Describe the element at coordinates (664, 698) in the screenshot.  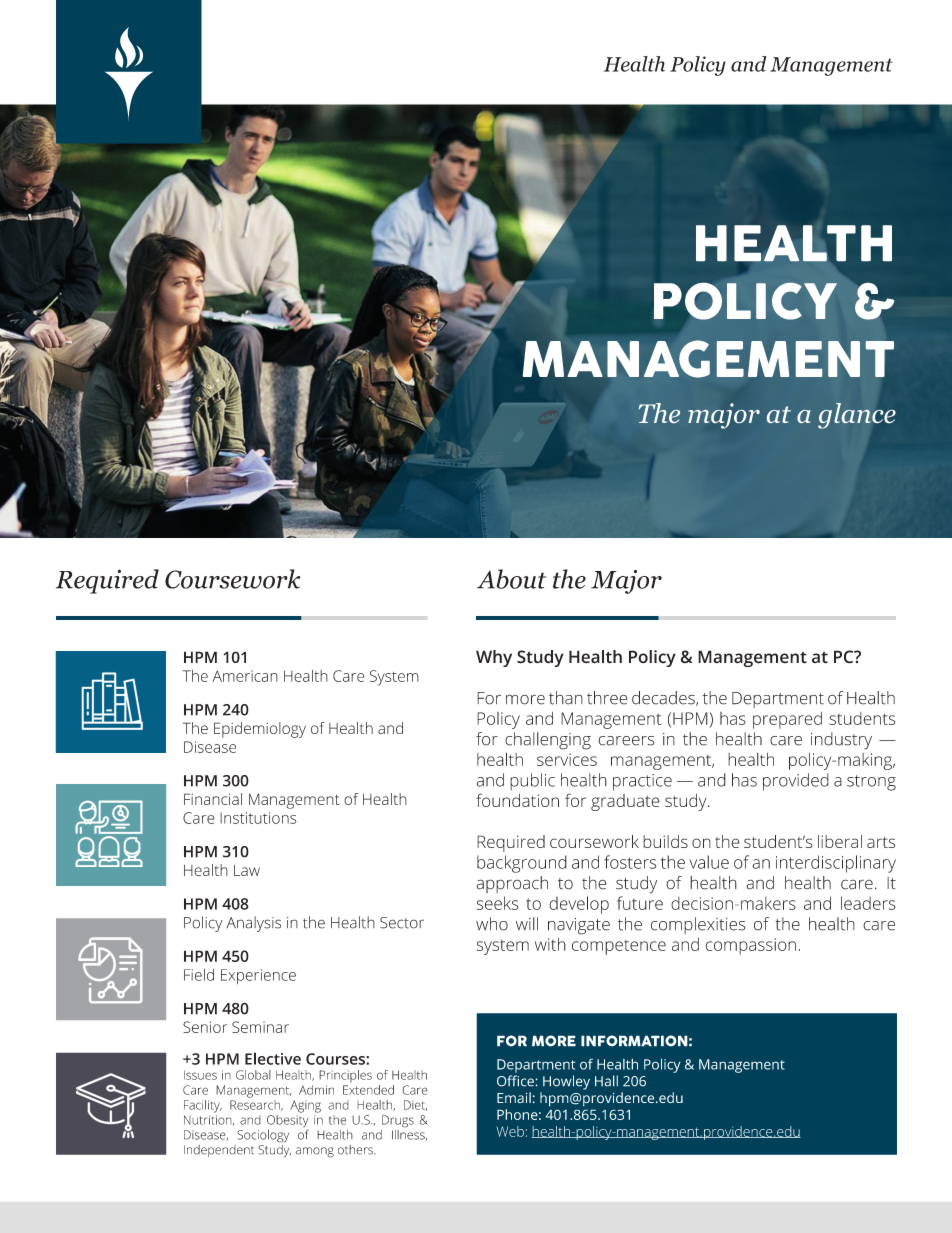
I see `decades` at that location.
